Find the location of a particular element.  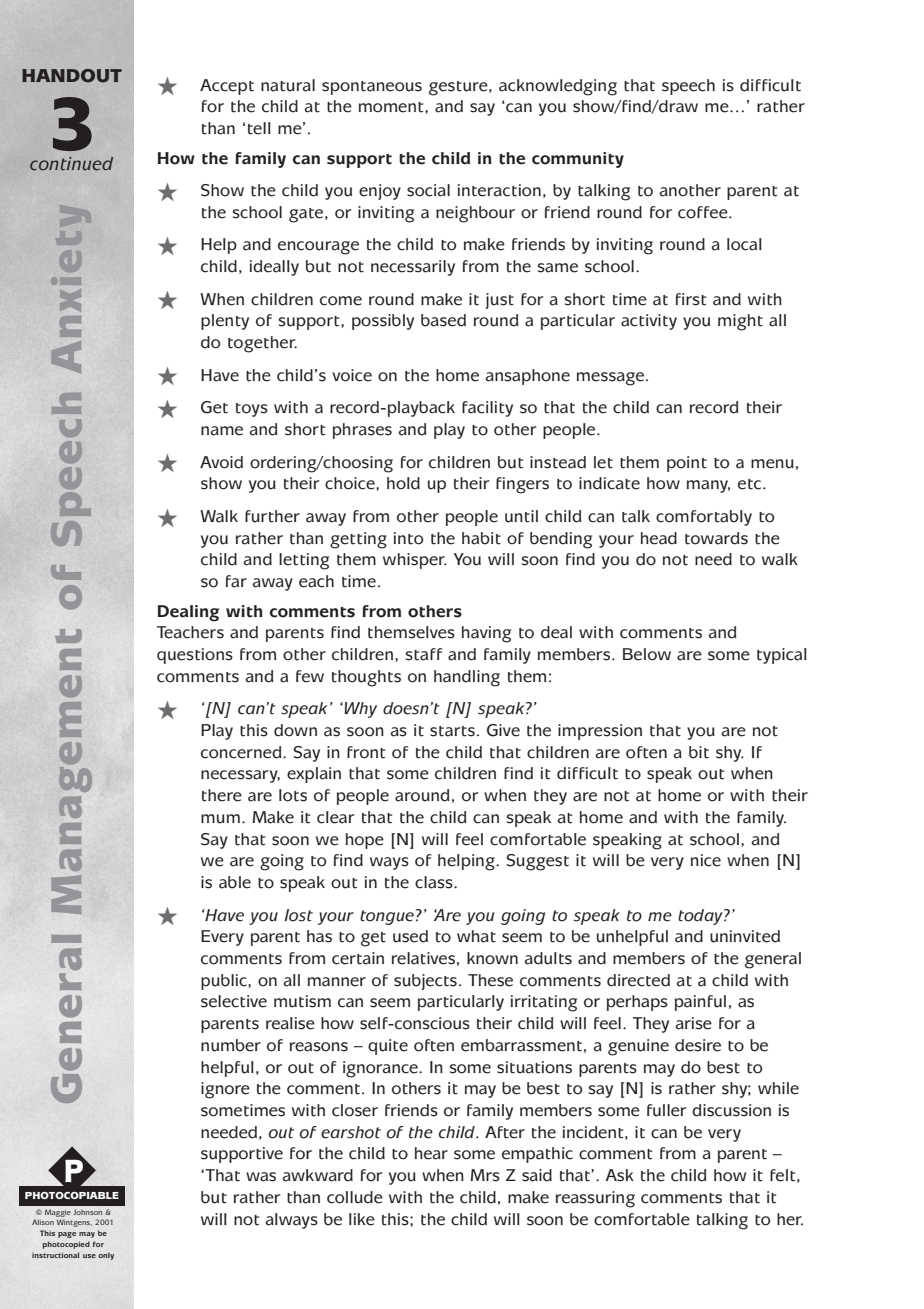

HANDOUT is located at coordinates (72, 76).
